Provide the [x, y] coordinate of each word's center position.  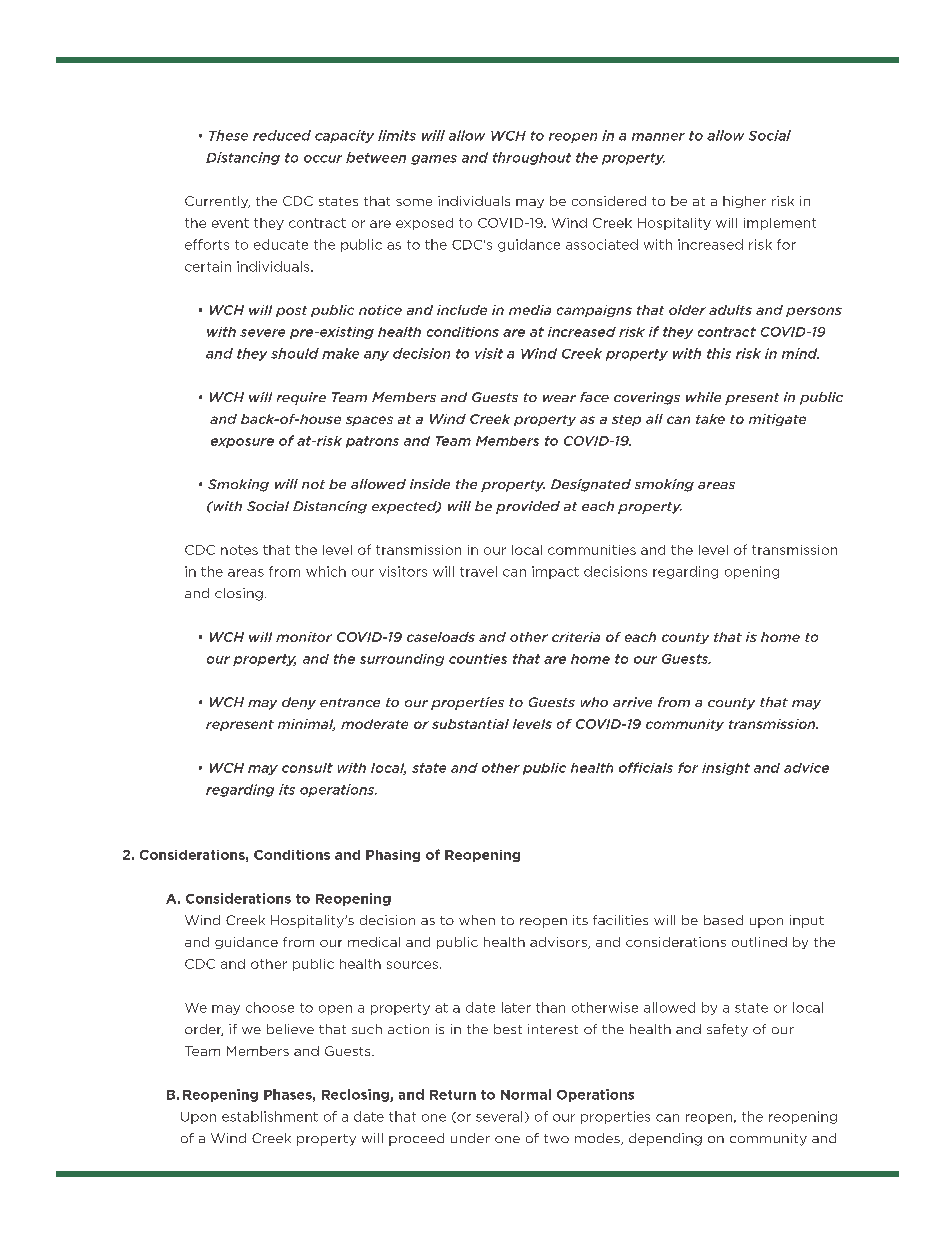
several [499, 1116]
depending [665, 1139]
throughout [532, 158]
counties [478, 659]
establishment [270, 1116]
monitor [304, 637]
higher [744, 202]
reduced [282, 135]
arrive [632, 702]
